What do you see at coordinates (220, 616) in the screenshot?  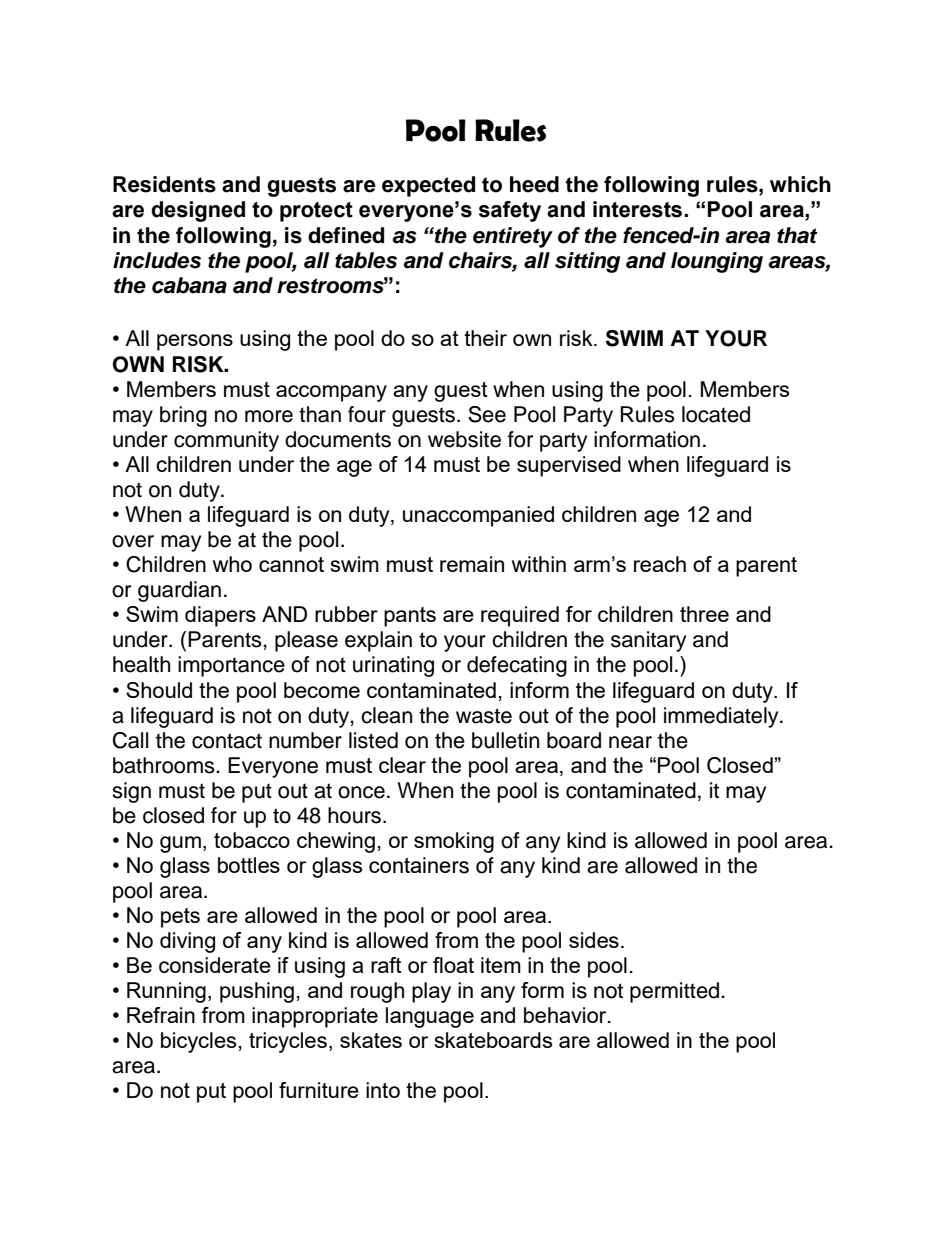 I see `diapers` at bounding box center [220, 616].
